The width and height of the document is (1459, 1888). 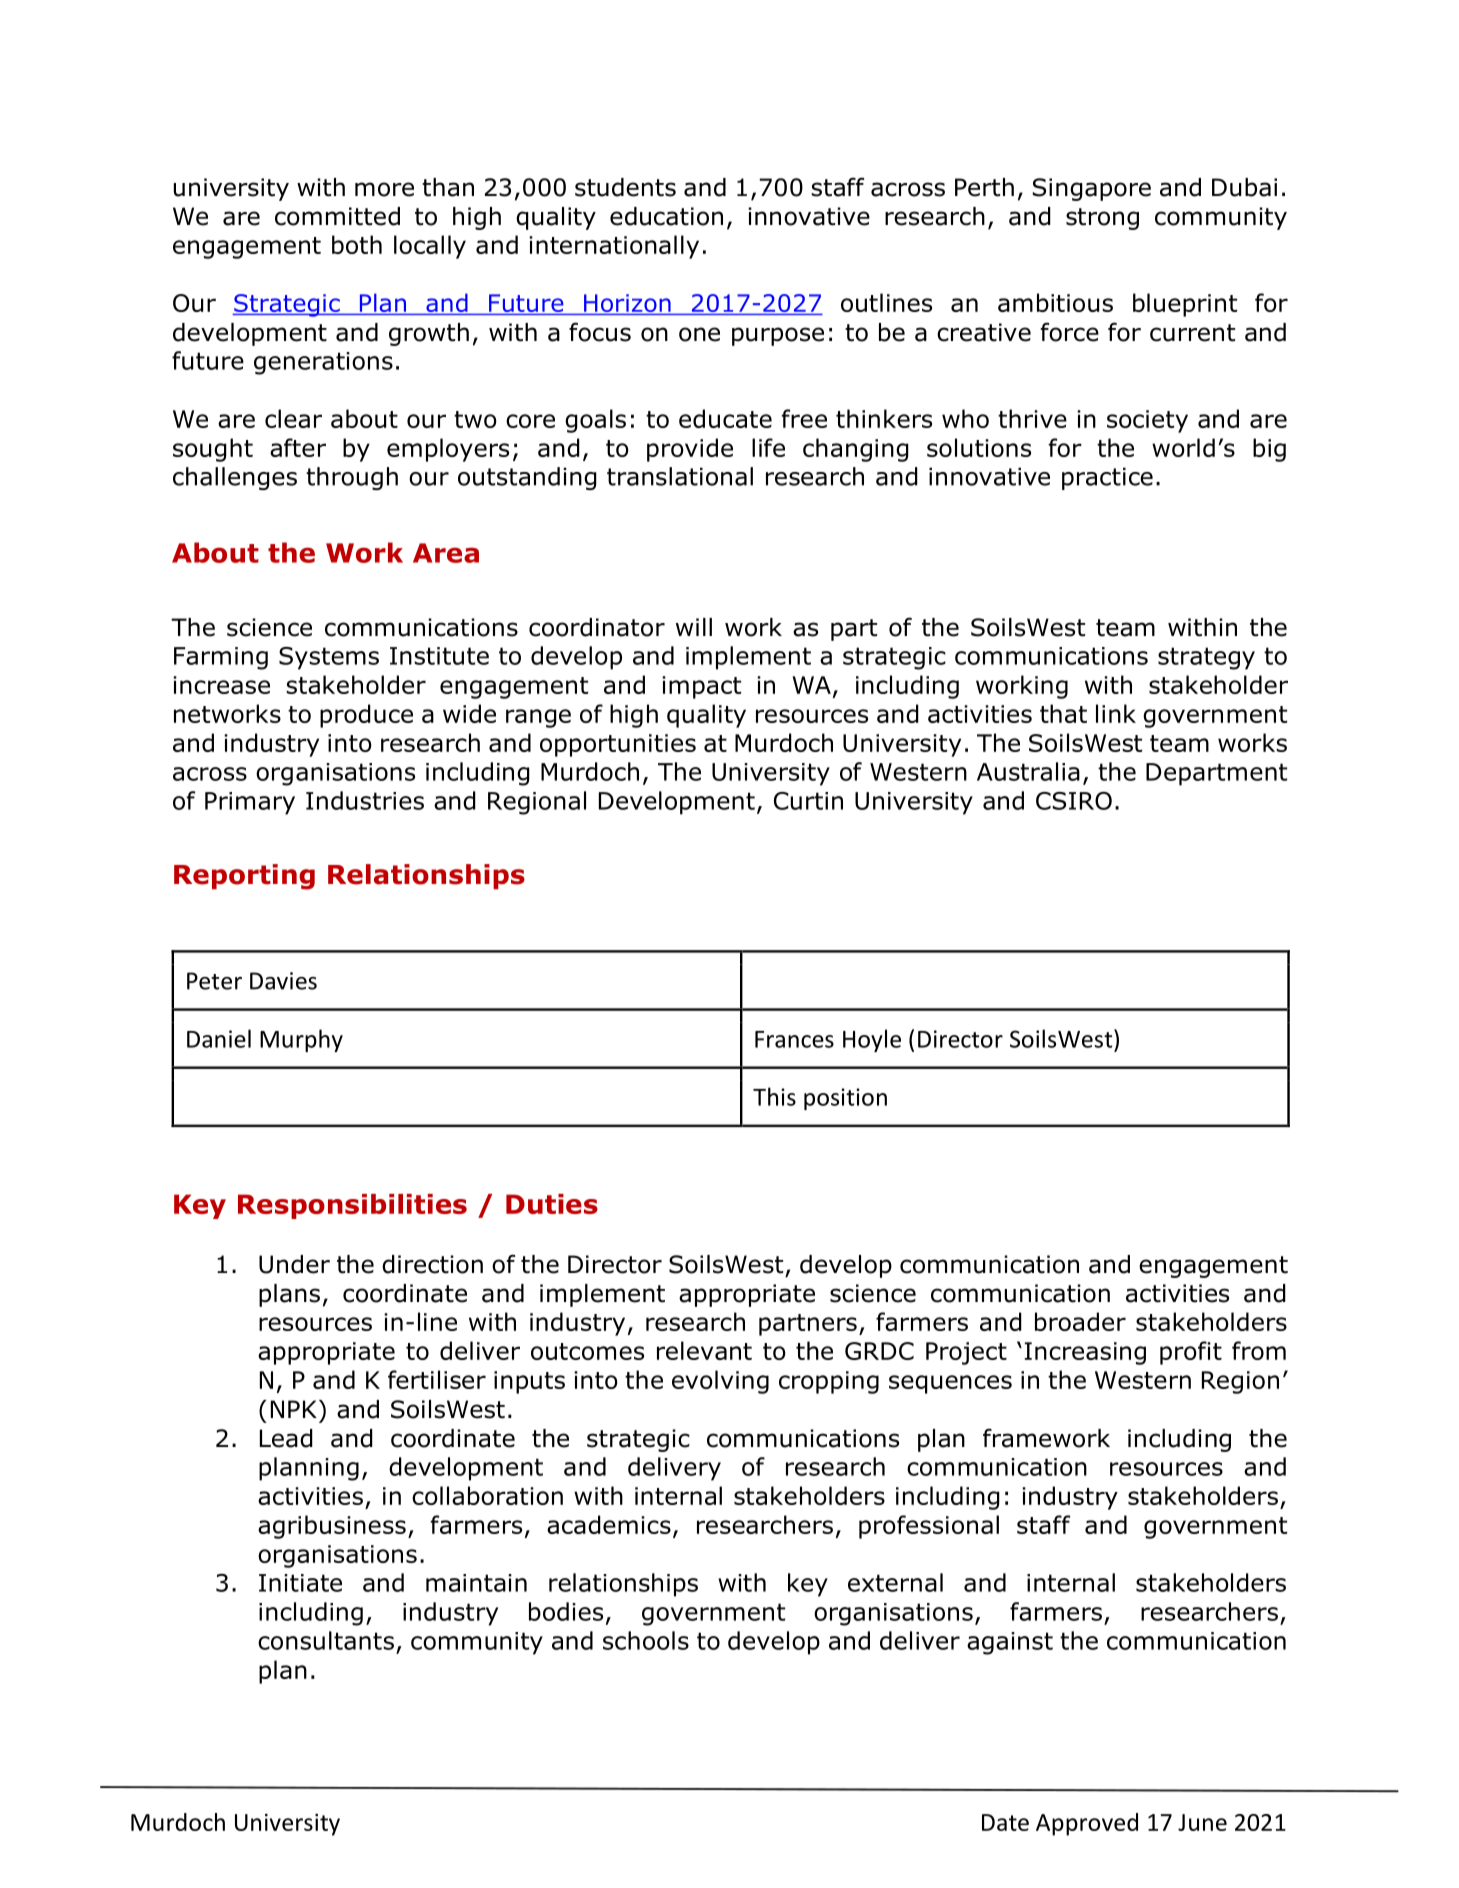 I want to click on Systems, so click(x=329, y=658).
